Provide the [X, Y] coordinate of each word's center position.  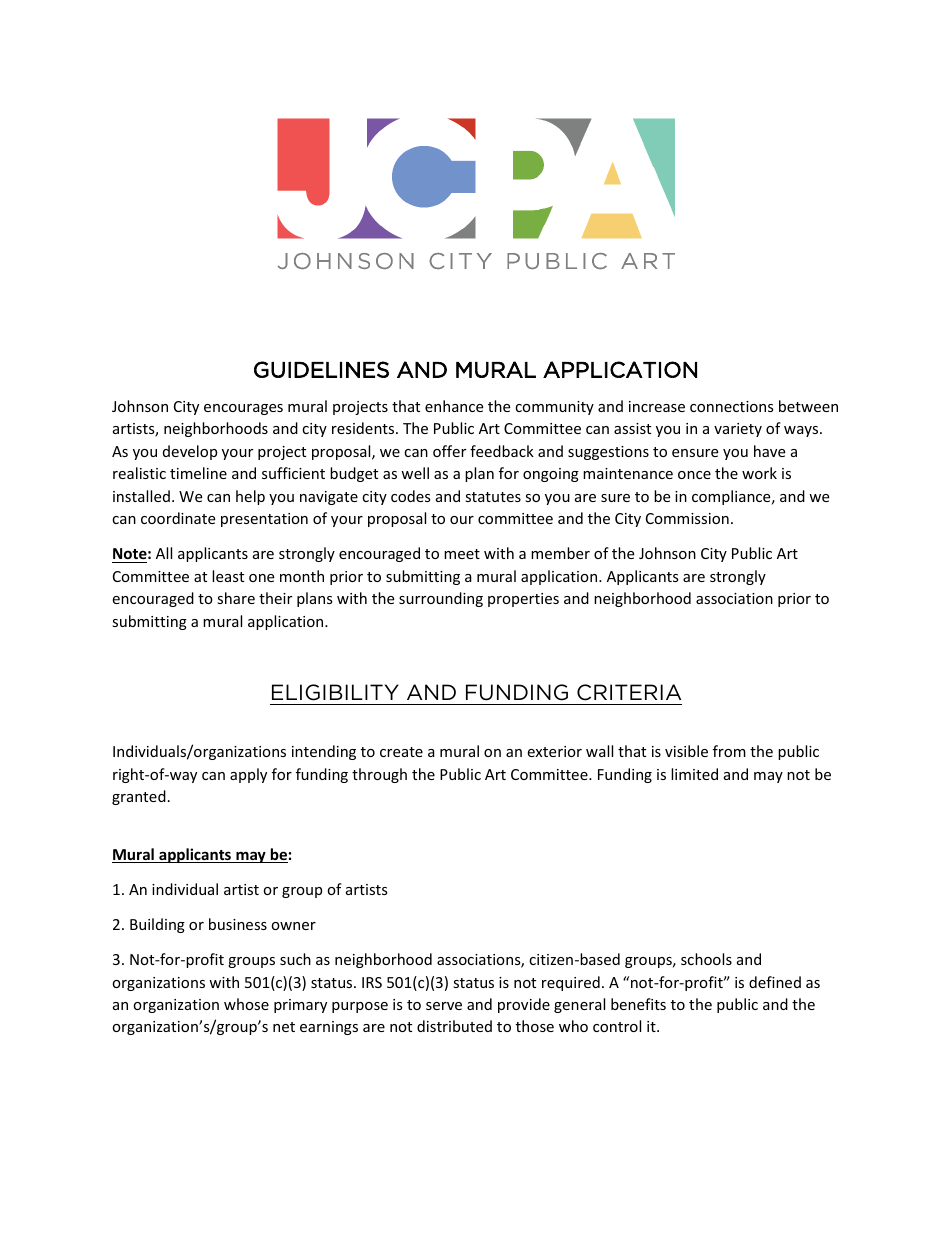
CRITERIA [629, 692]
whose [246, 1004]
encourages [243, 409]
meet [462, 554]
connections [732, 406]
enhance [454, 406]
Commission [687, 518]
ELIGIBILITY [335, 692]
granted [139, 797]
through [379, 775]
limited [694, 774]
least [228, 576]
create [401, 752]
